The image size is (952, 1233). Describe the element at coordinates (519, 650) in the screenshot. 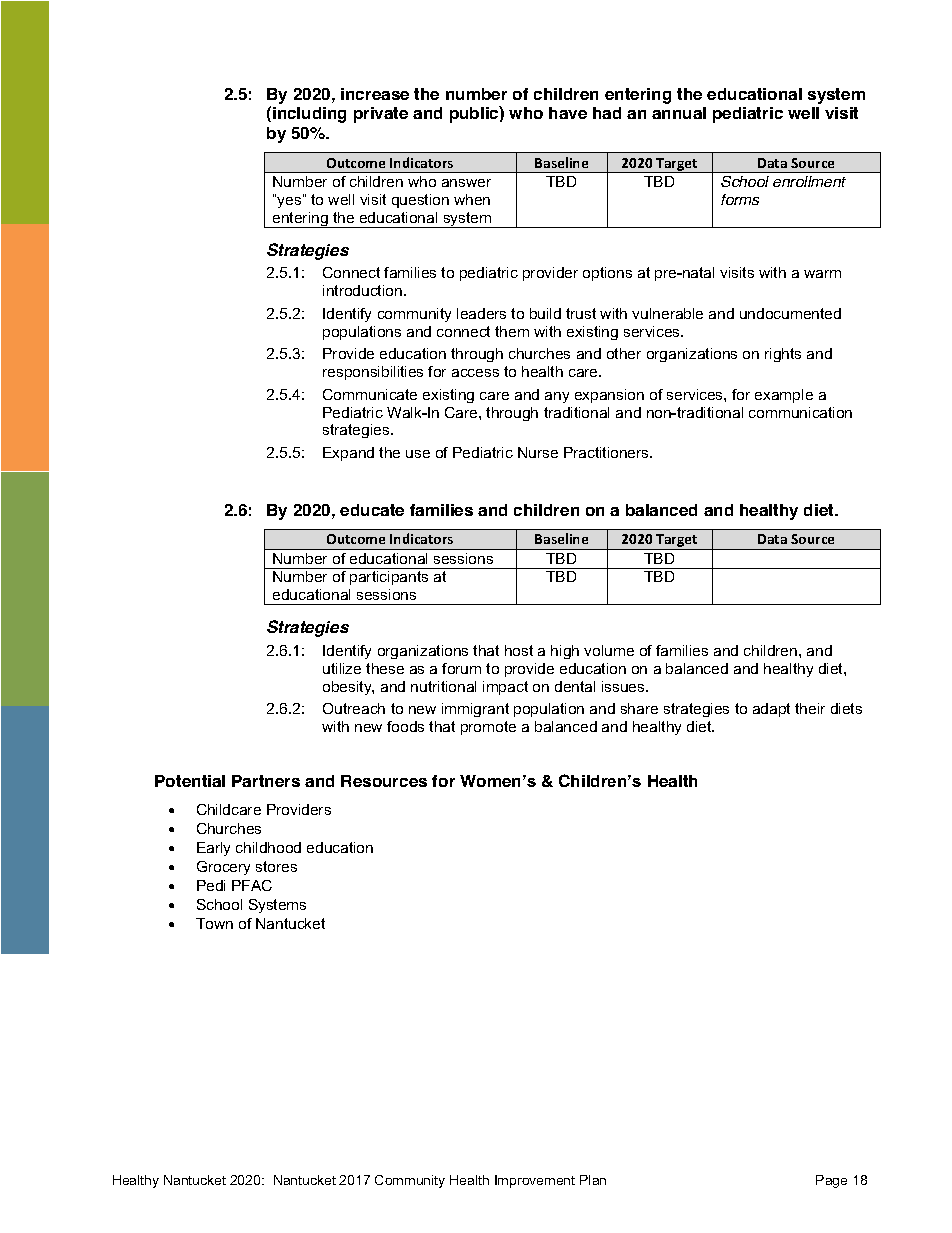

I see `host` at that location.
